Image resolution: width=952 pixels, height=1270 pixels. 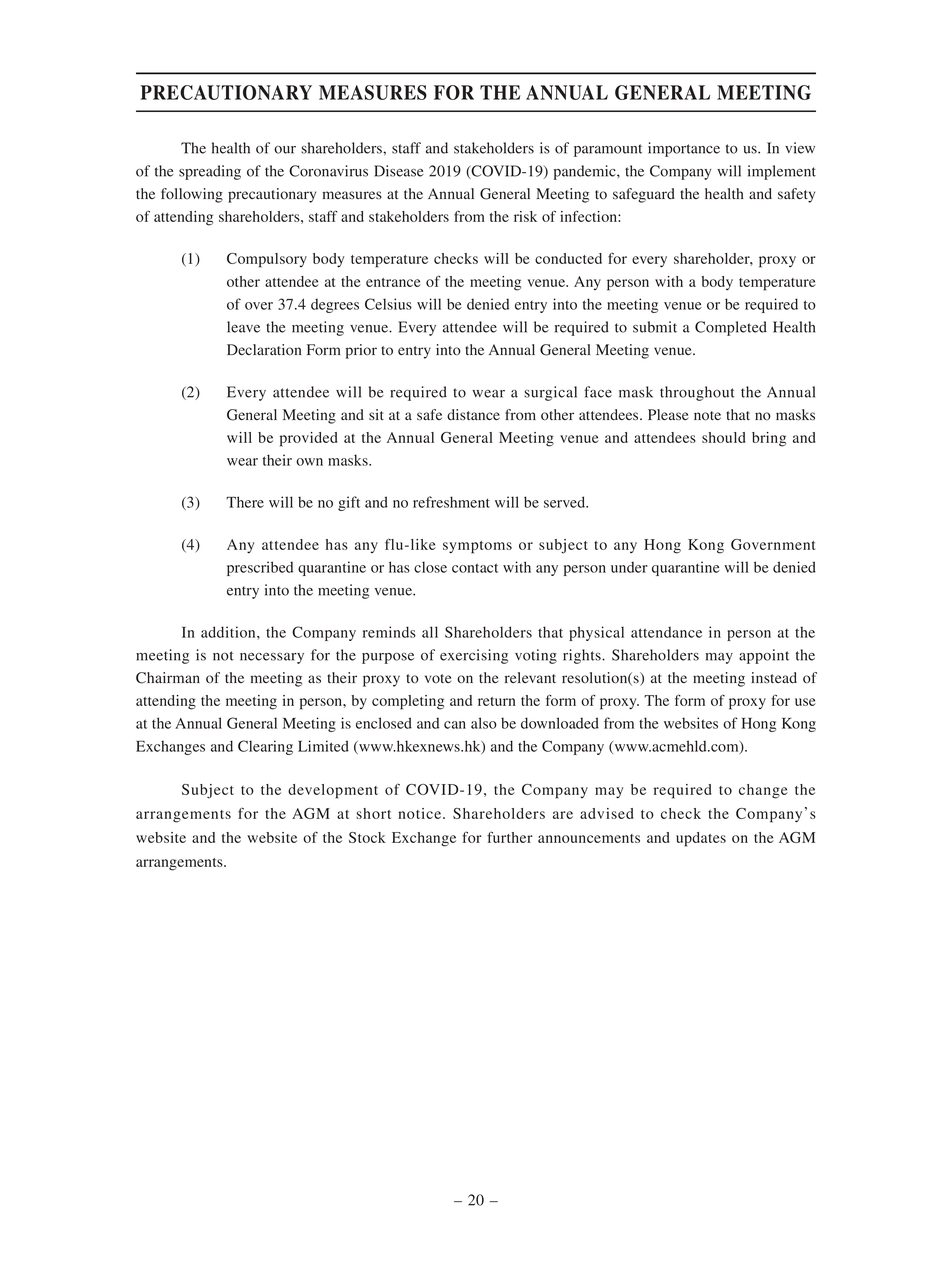 I want to click on attendance, so click(x=666, y=632).
